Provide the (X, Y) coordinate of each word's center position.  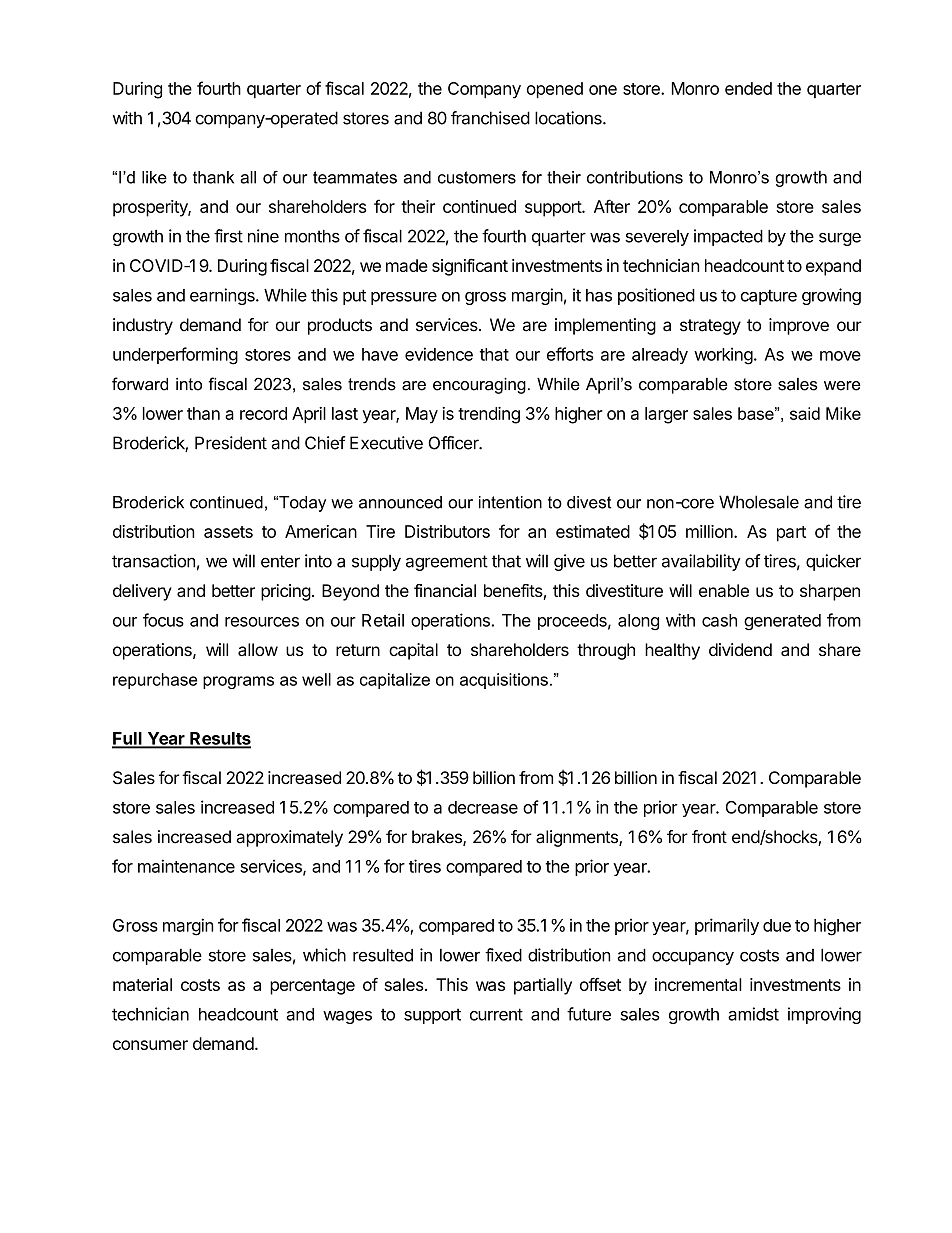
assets (228, 532)
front (709, 837)
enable (724, 590)
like (154, 177)
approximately (289, 838)
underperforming (175, 356)
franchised (490, 118)
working (723, 356)
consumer (150, 1045)
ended (748, 88)
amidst (753, 1014)
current (496, 1014)
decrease (483, 807)
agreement (447, 563)
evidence (439, 354)
